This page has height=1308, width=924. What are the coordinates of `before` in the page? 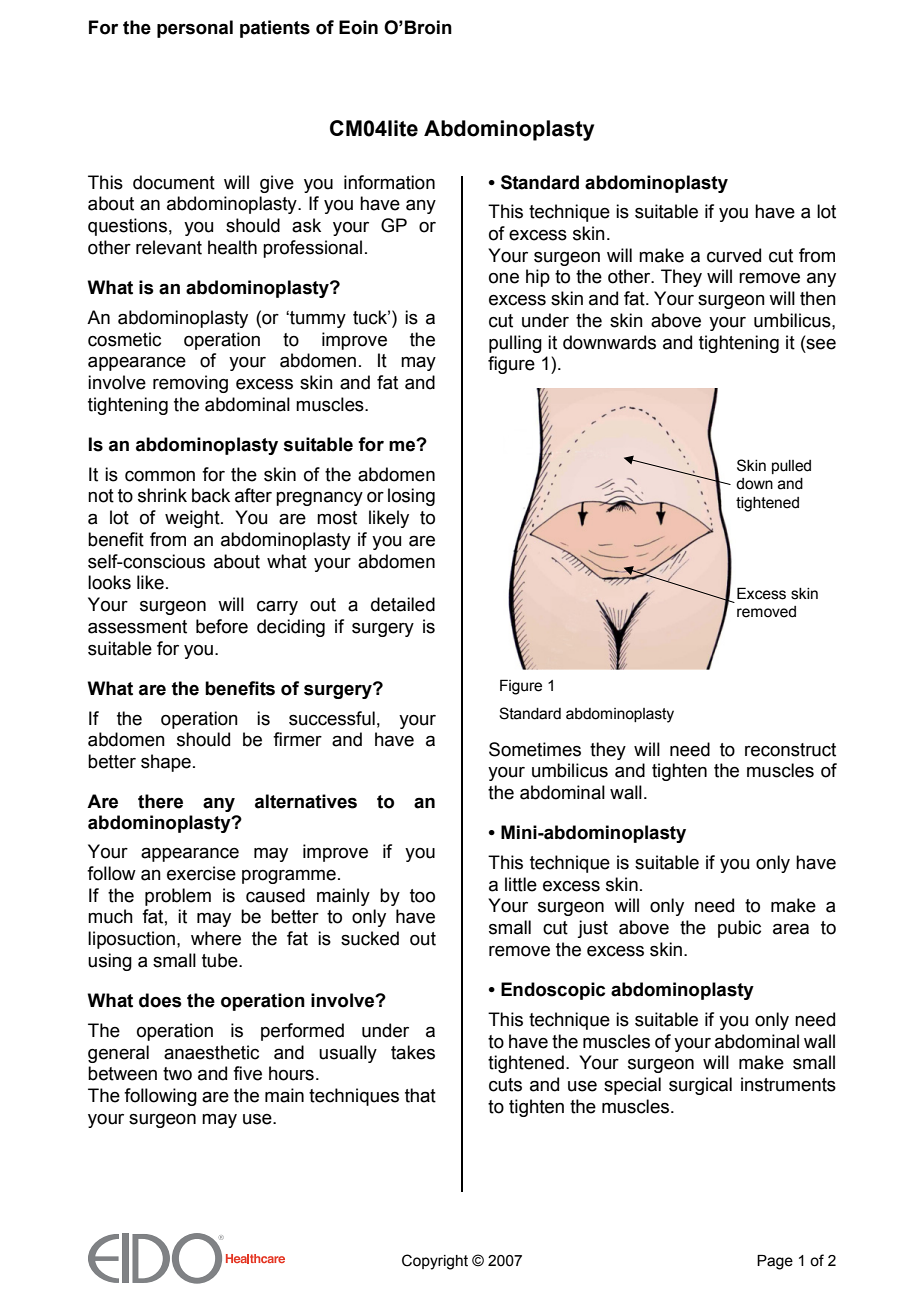 It's located at (222, 626).
